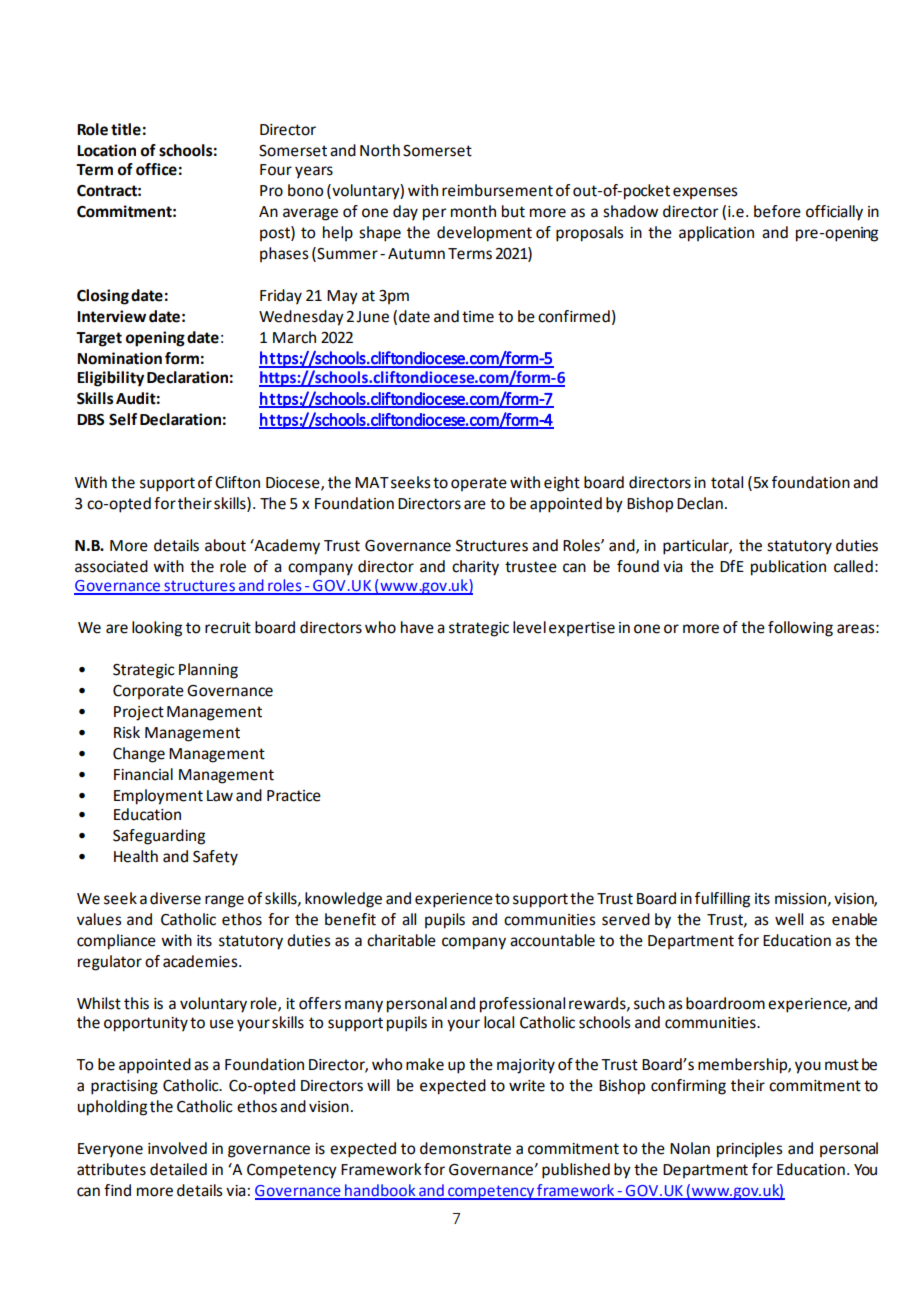 This screenshot has height=1305, width=924. I want to click on have, so click(417, 627).
